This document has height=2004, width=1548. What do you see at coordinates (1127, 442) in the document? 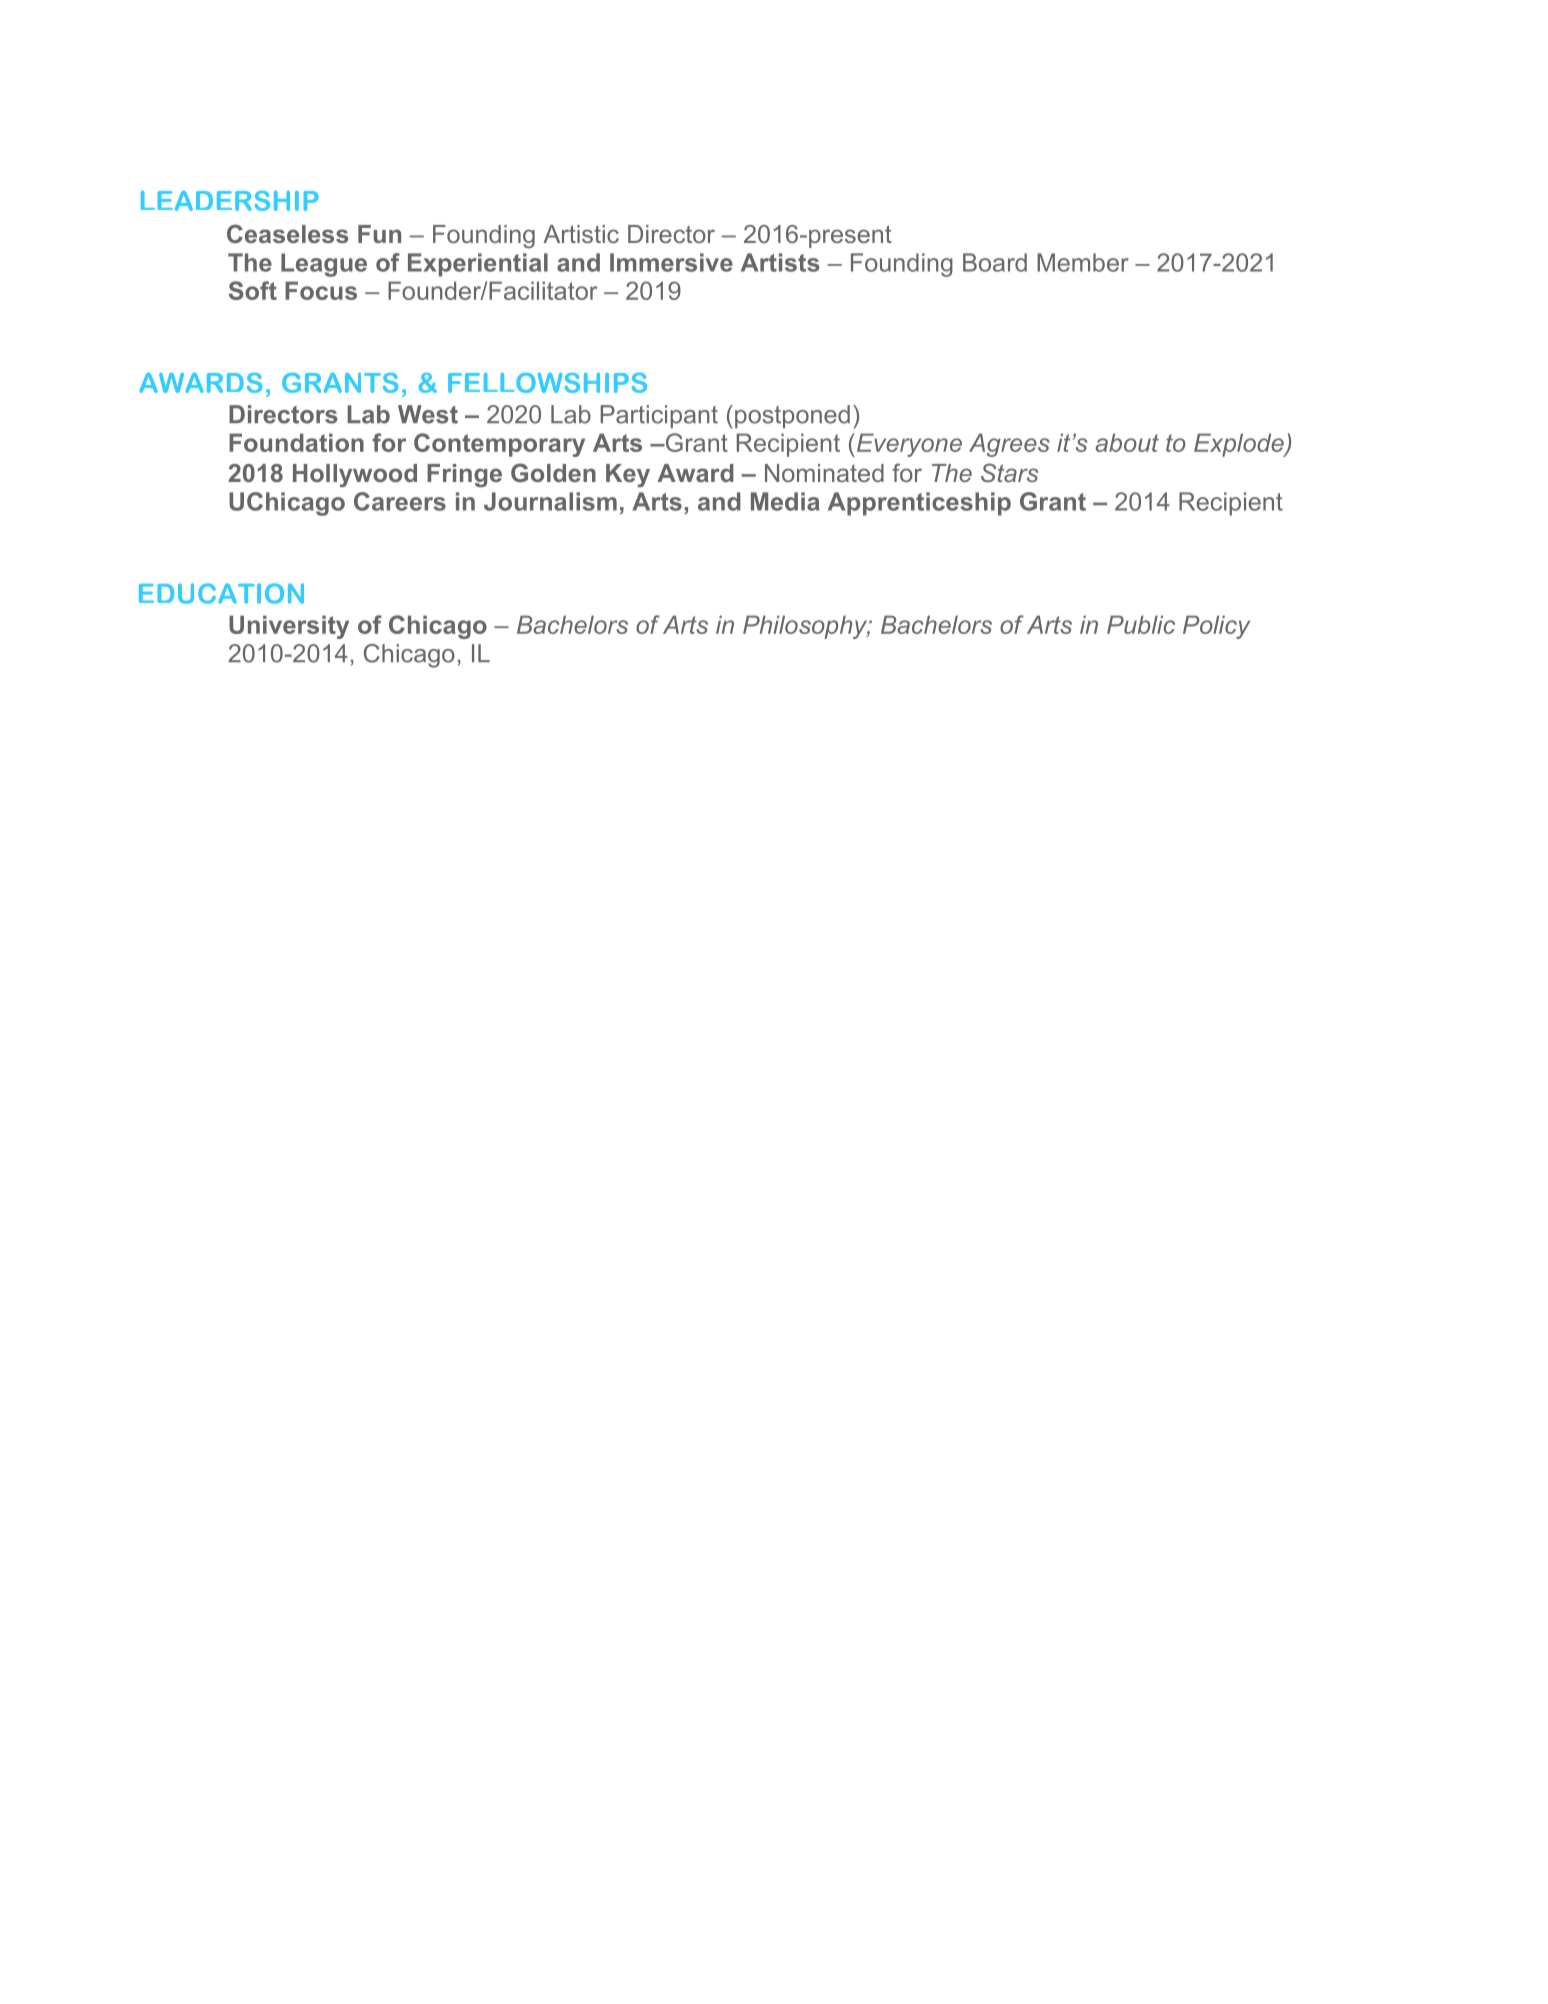
I see `about` at bounding box center [1127, 442].
